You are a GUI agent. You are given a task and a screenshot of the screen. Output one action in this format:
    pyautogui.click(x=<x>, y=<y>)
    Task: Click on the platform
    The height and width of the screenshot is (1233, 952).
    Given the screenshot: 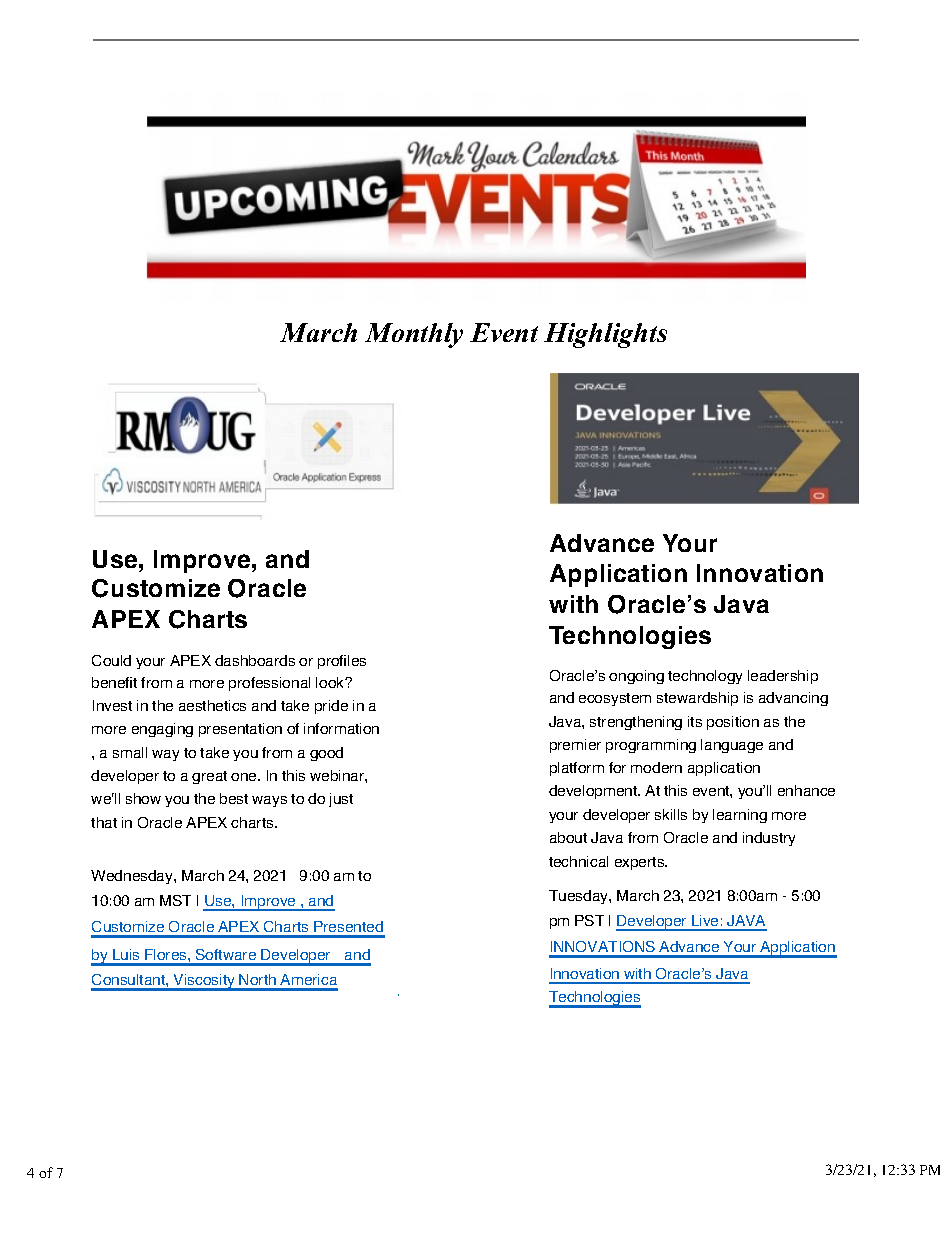 What is the action you would take?
    pyautogui.click(x=577, y=769)
